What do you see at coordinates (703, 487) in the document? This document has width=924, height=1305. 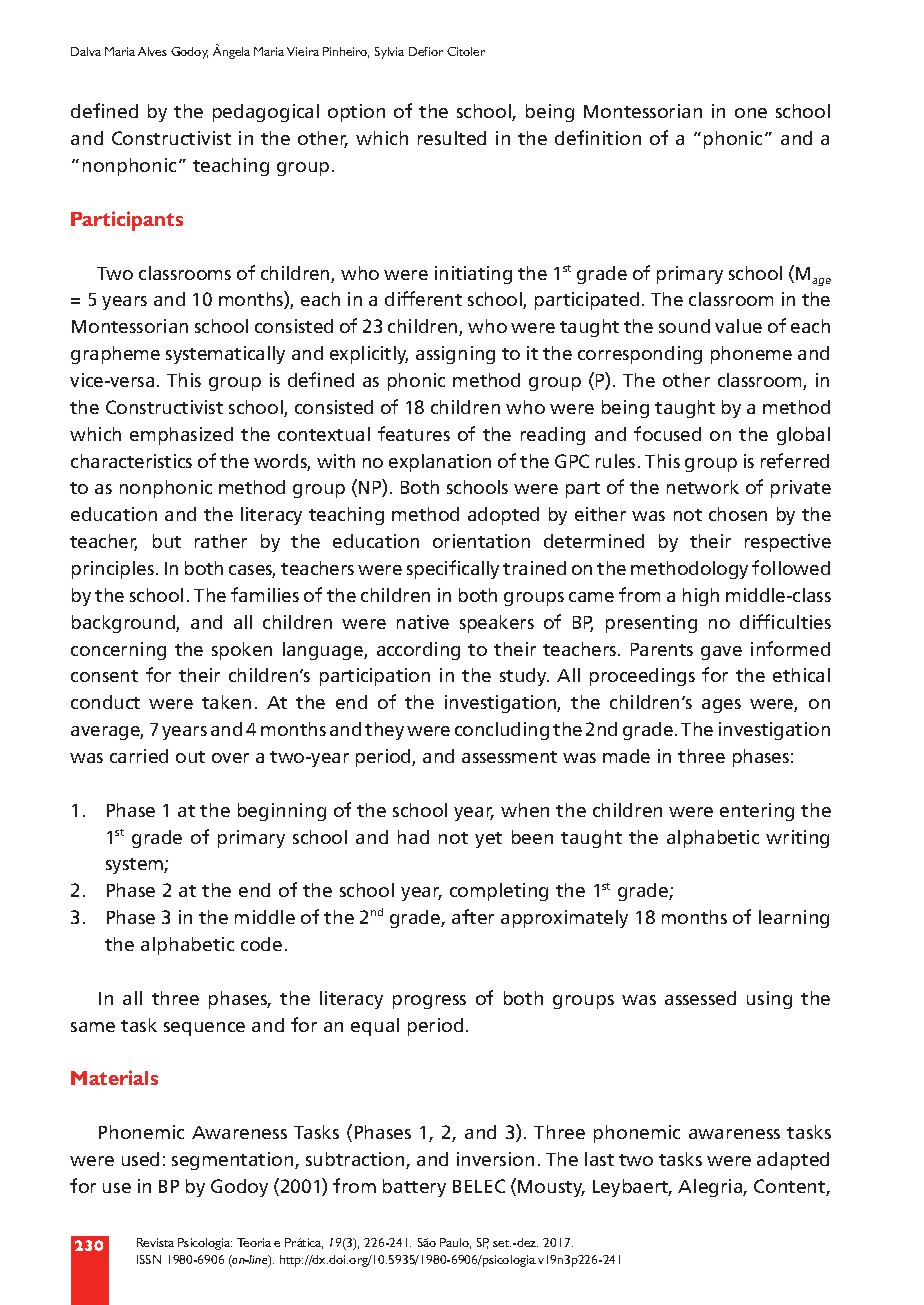 I see `network` at bounding box center [703, 487].
